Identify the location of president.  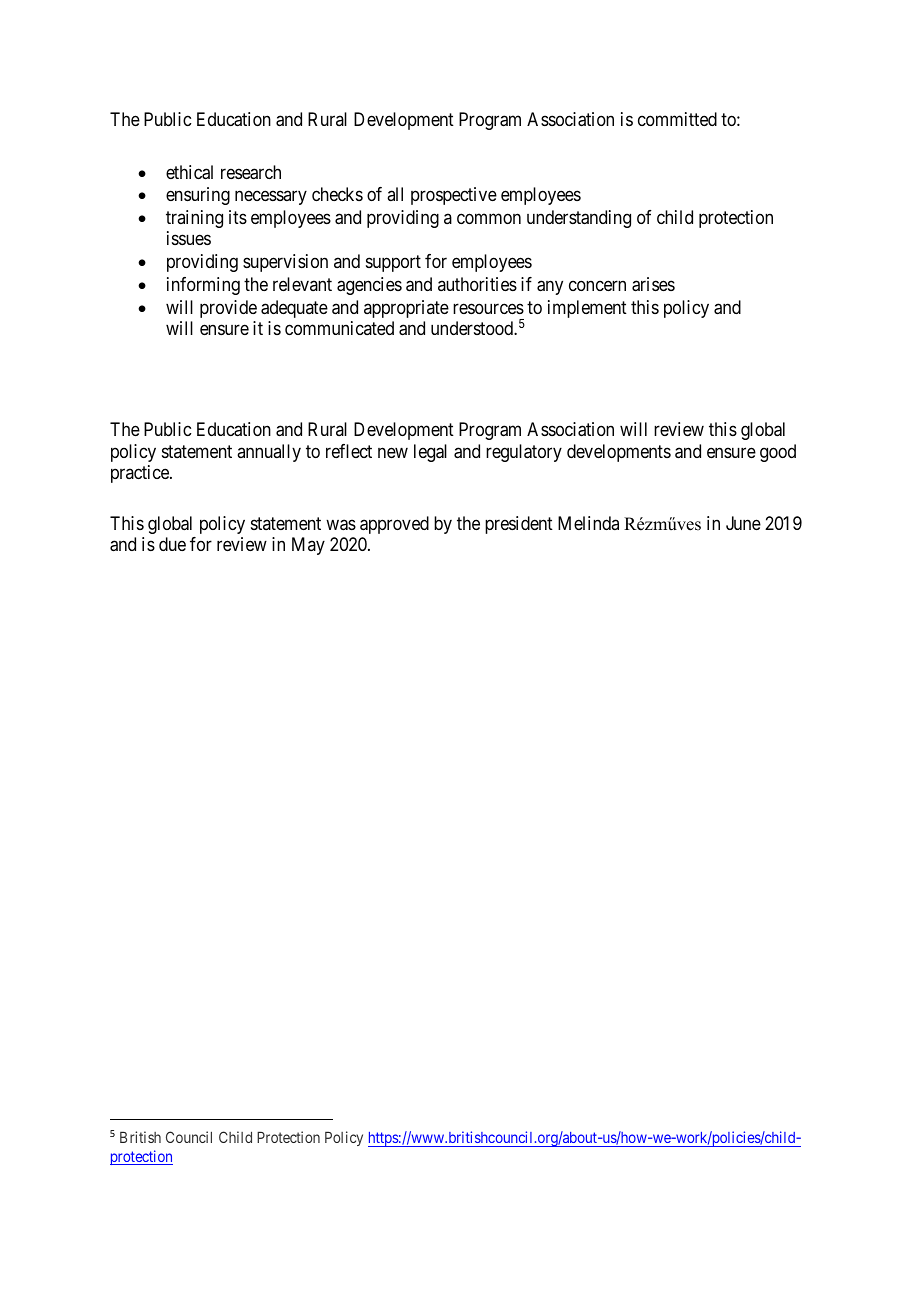
(519, 525).
